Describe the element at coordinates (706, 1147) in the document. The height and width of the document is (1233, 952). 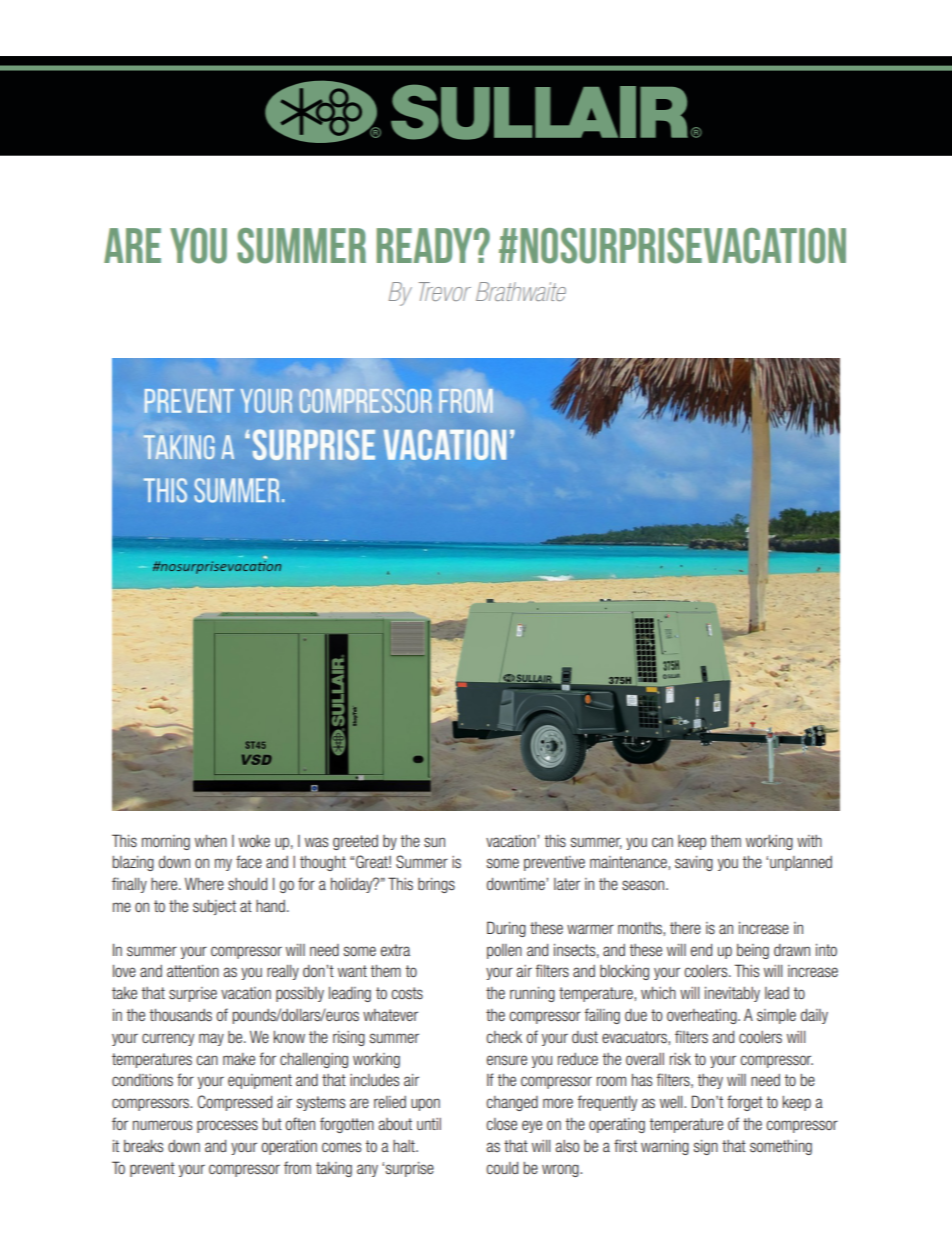
I see `sign` at that location.
